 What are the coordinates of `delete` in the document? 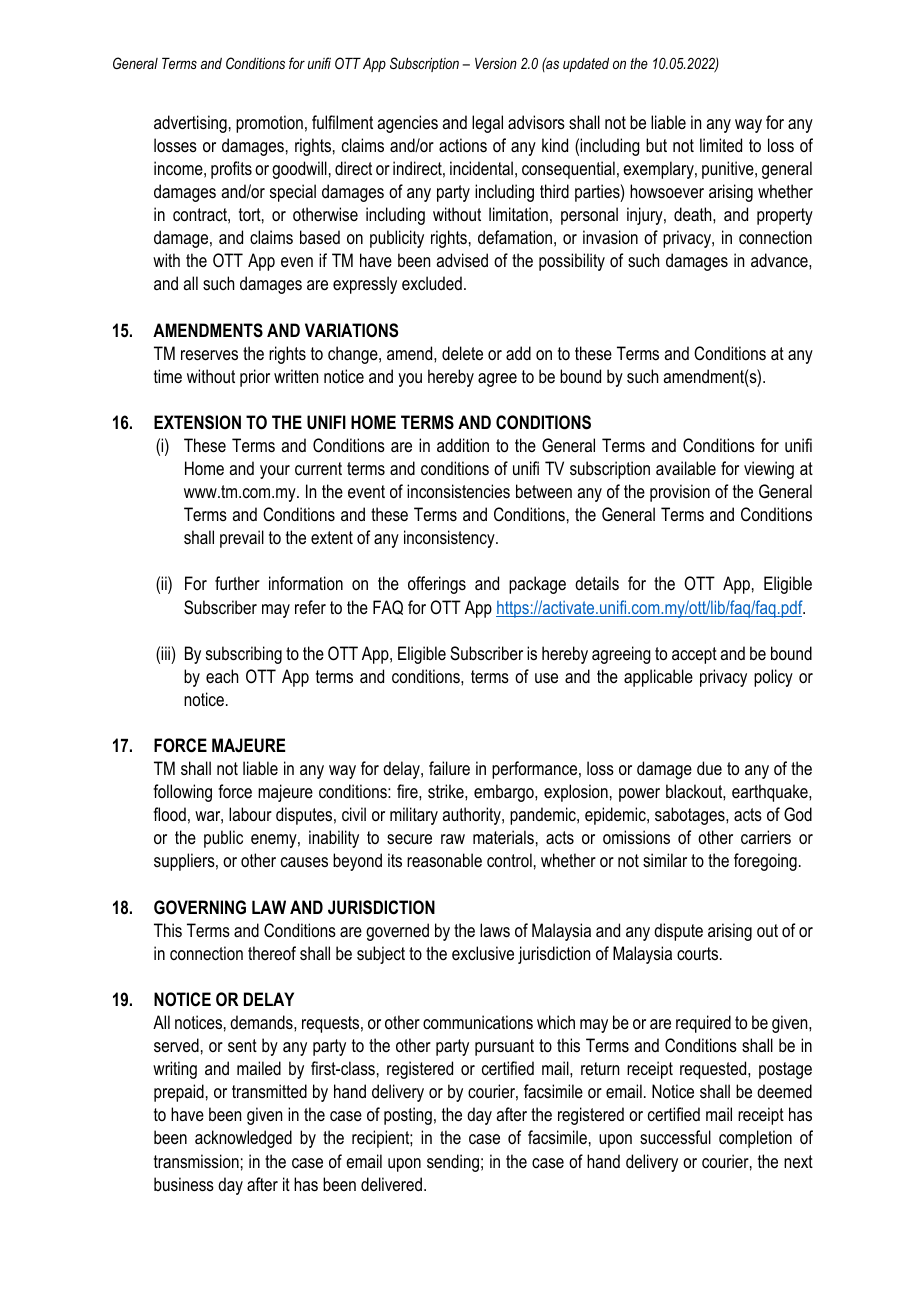 It's located at (462, 353).
